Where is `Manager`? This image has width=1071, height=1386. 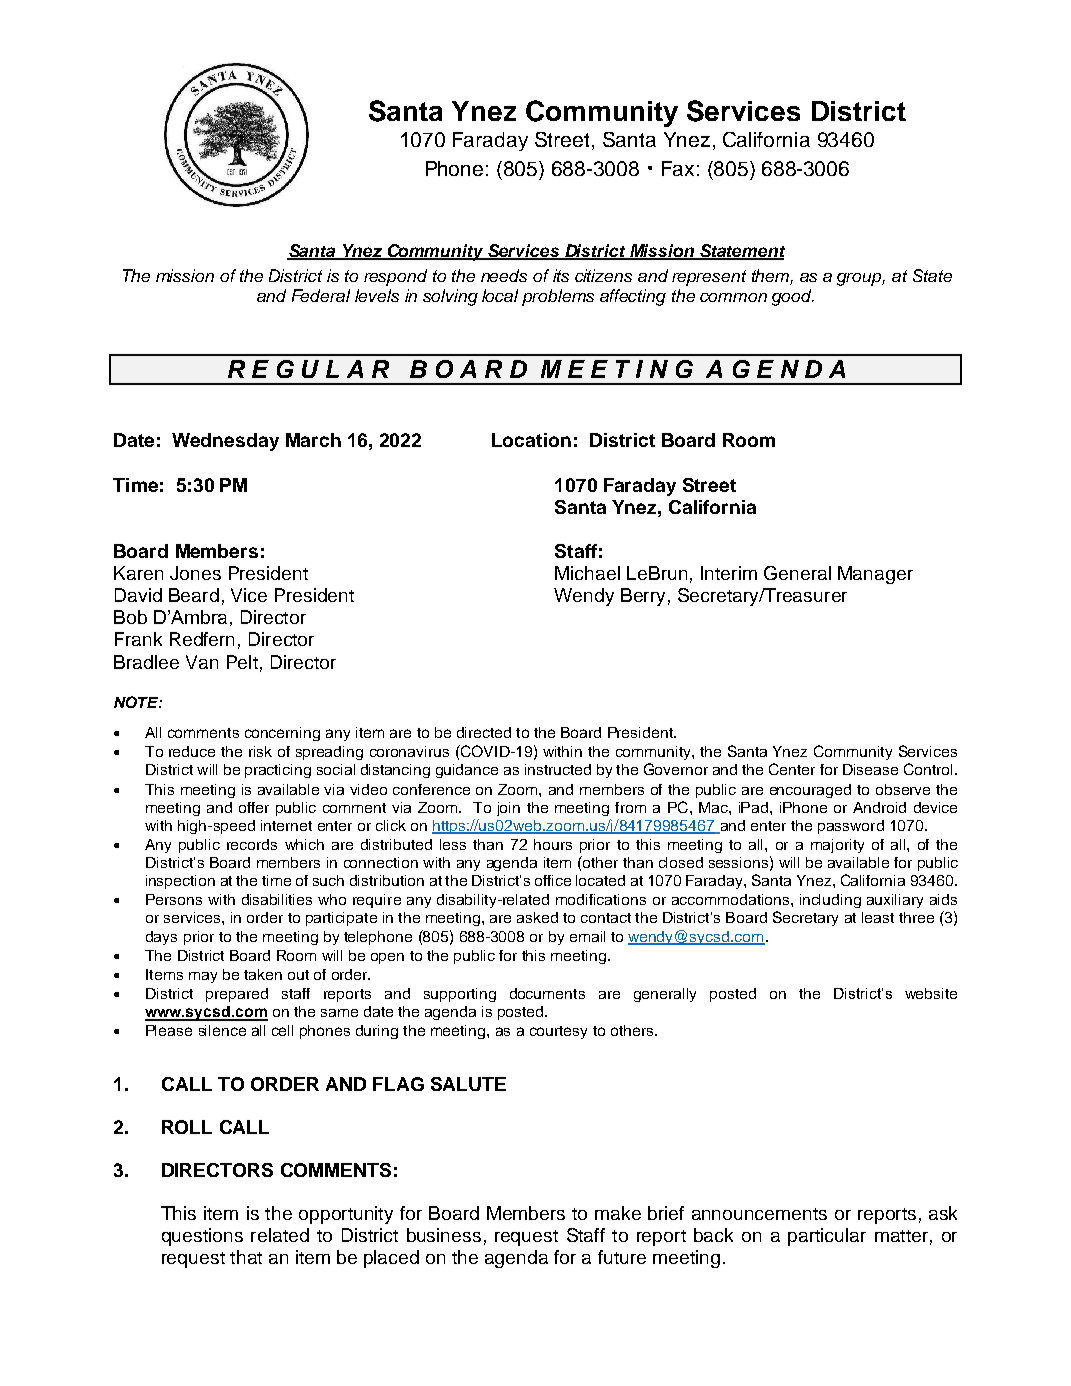 Manager is located at coordinates (875, 575).
